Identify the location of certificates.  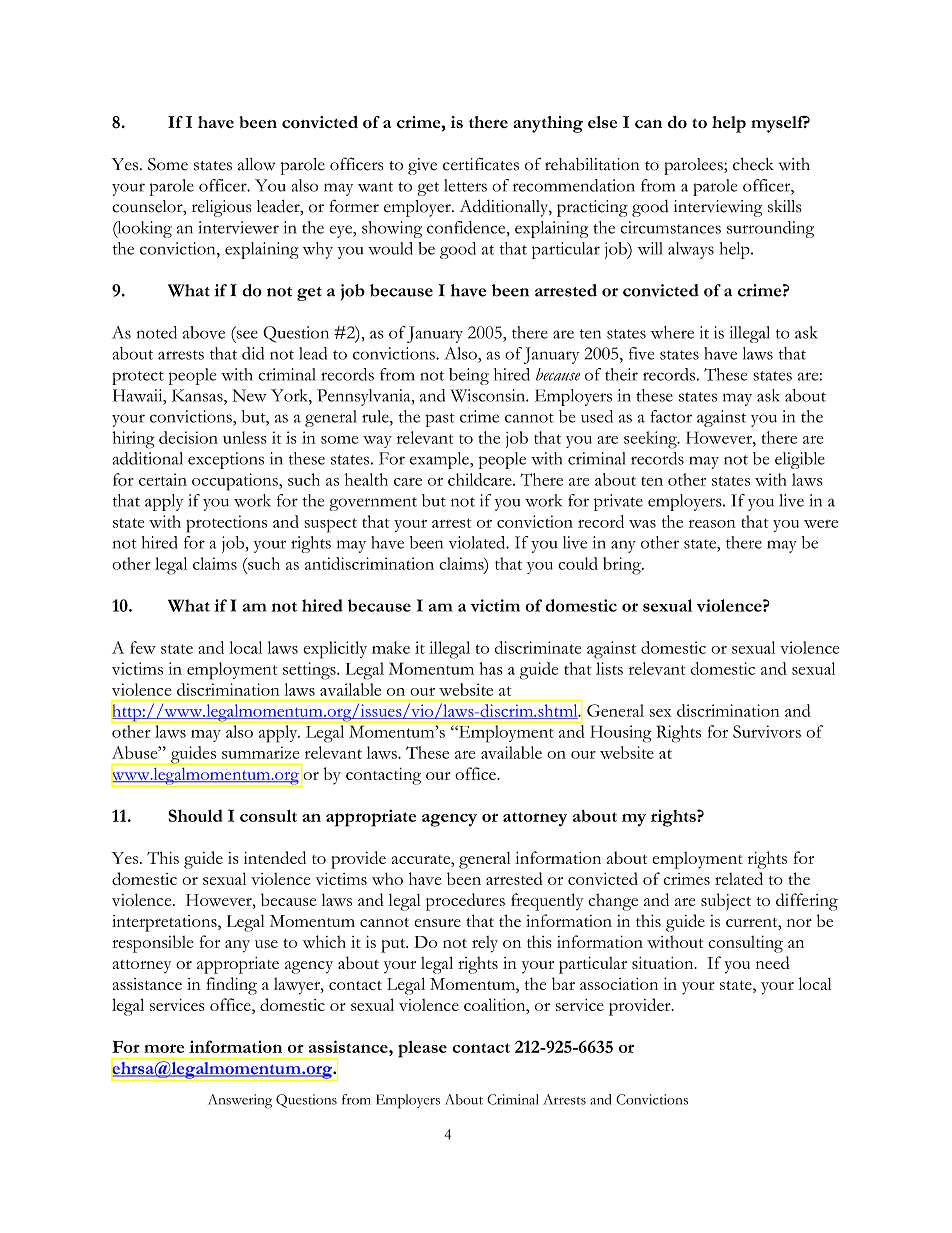
(481, 164).
